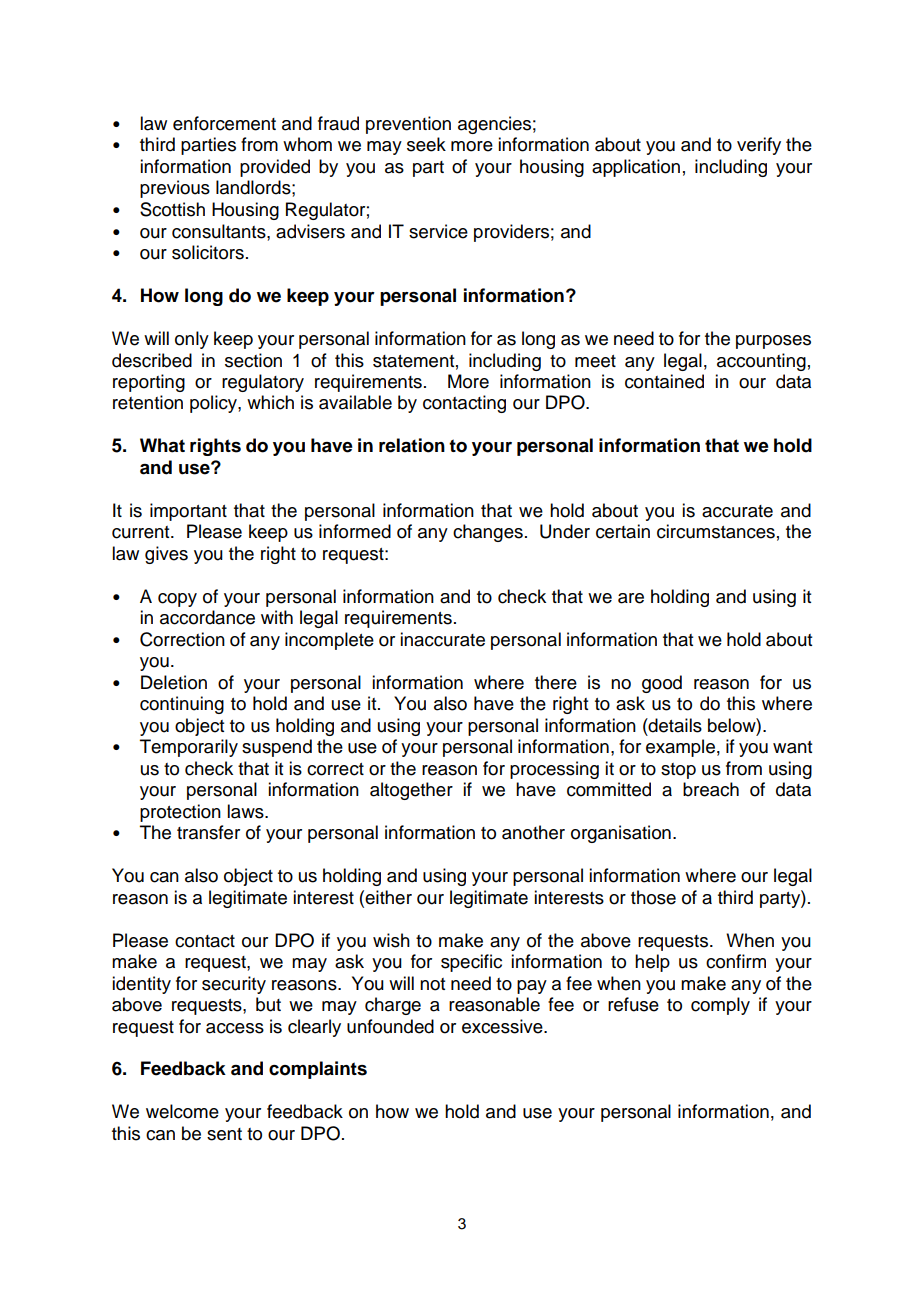  Describe the element at coordinates (678, 771) in the image. I see `stop` at that location.
